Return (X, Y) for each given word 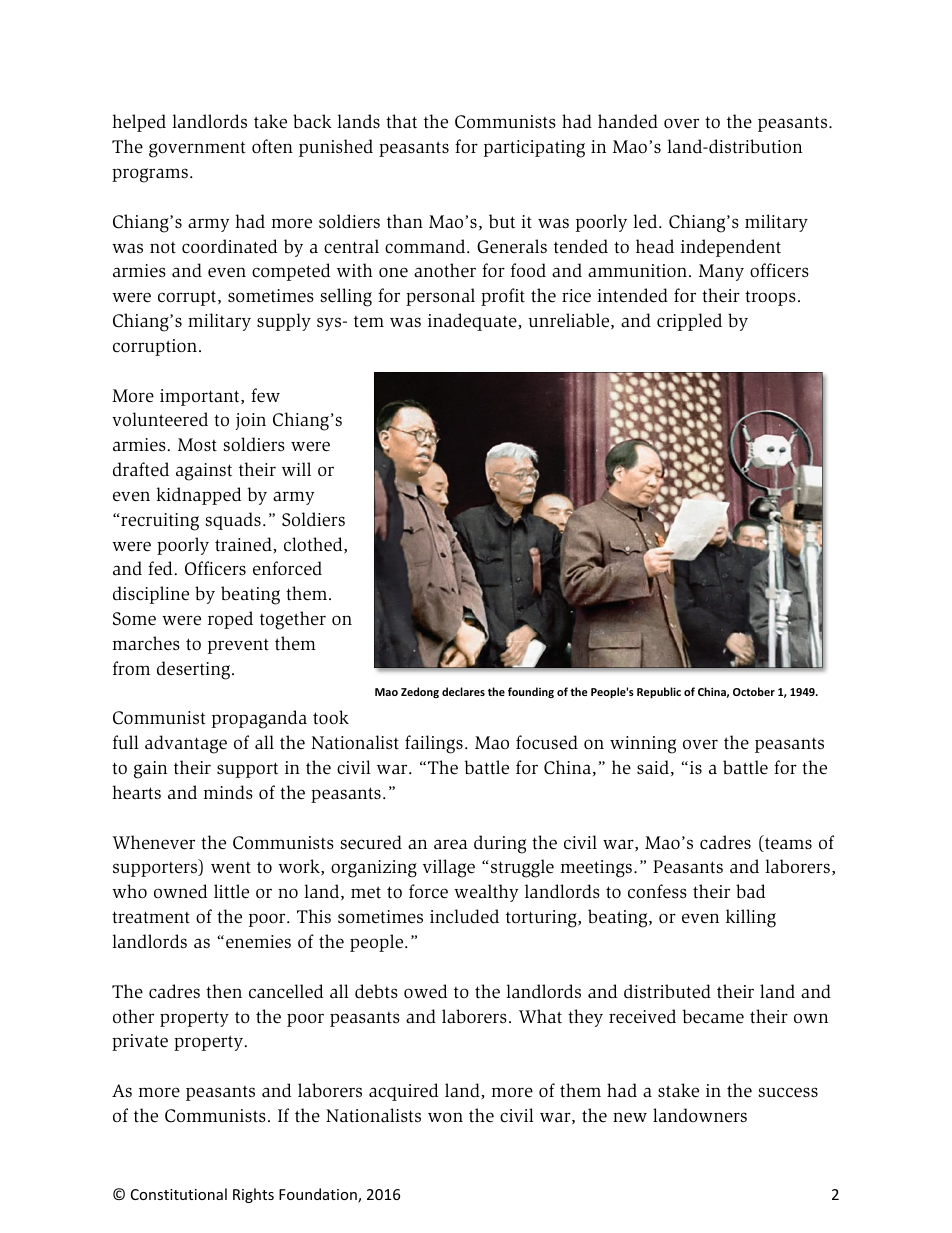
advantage (186, 744)
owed (425, 991)
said (653, 767)
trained (244, 544)
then (224, 991)
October (754, 691)
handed (628, 121)
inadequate (473, 322)
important (201, 397)
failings (434, 744)
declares (463, 691)
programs (150, 175)
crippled (689, 322)
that (401, 121)
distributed (667, 991)
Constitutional (179, 1194)
